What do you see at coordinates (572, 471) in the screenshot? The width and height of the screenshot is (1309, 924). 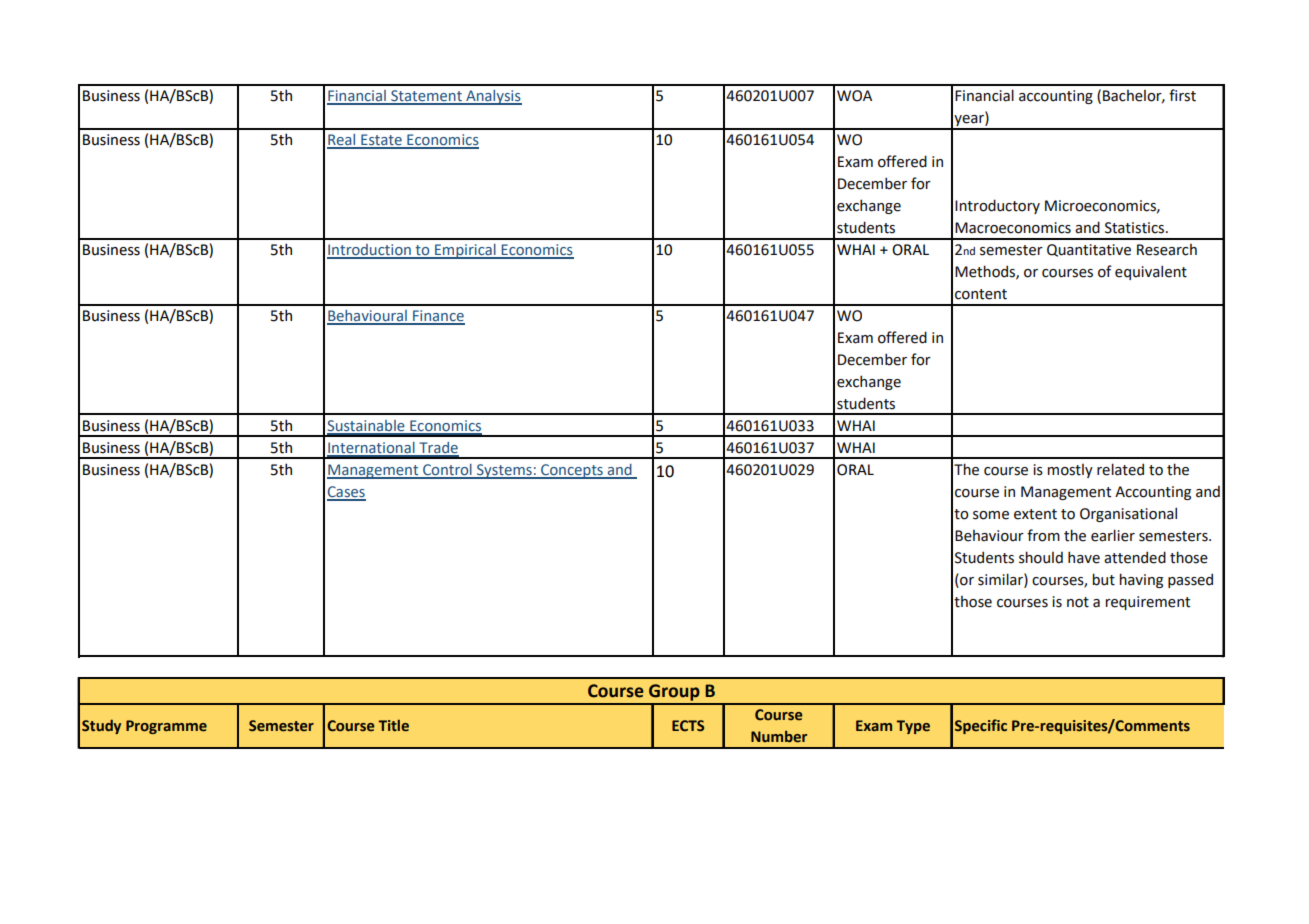 I see `Concepts` at bounding box center [572, 471].
